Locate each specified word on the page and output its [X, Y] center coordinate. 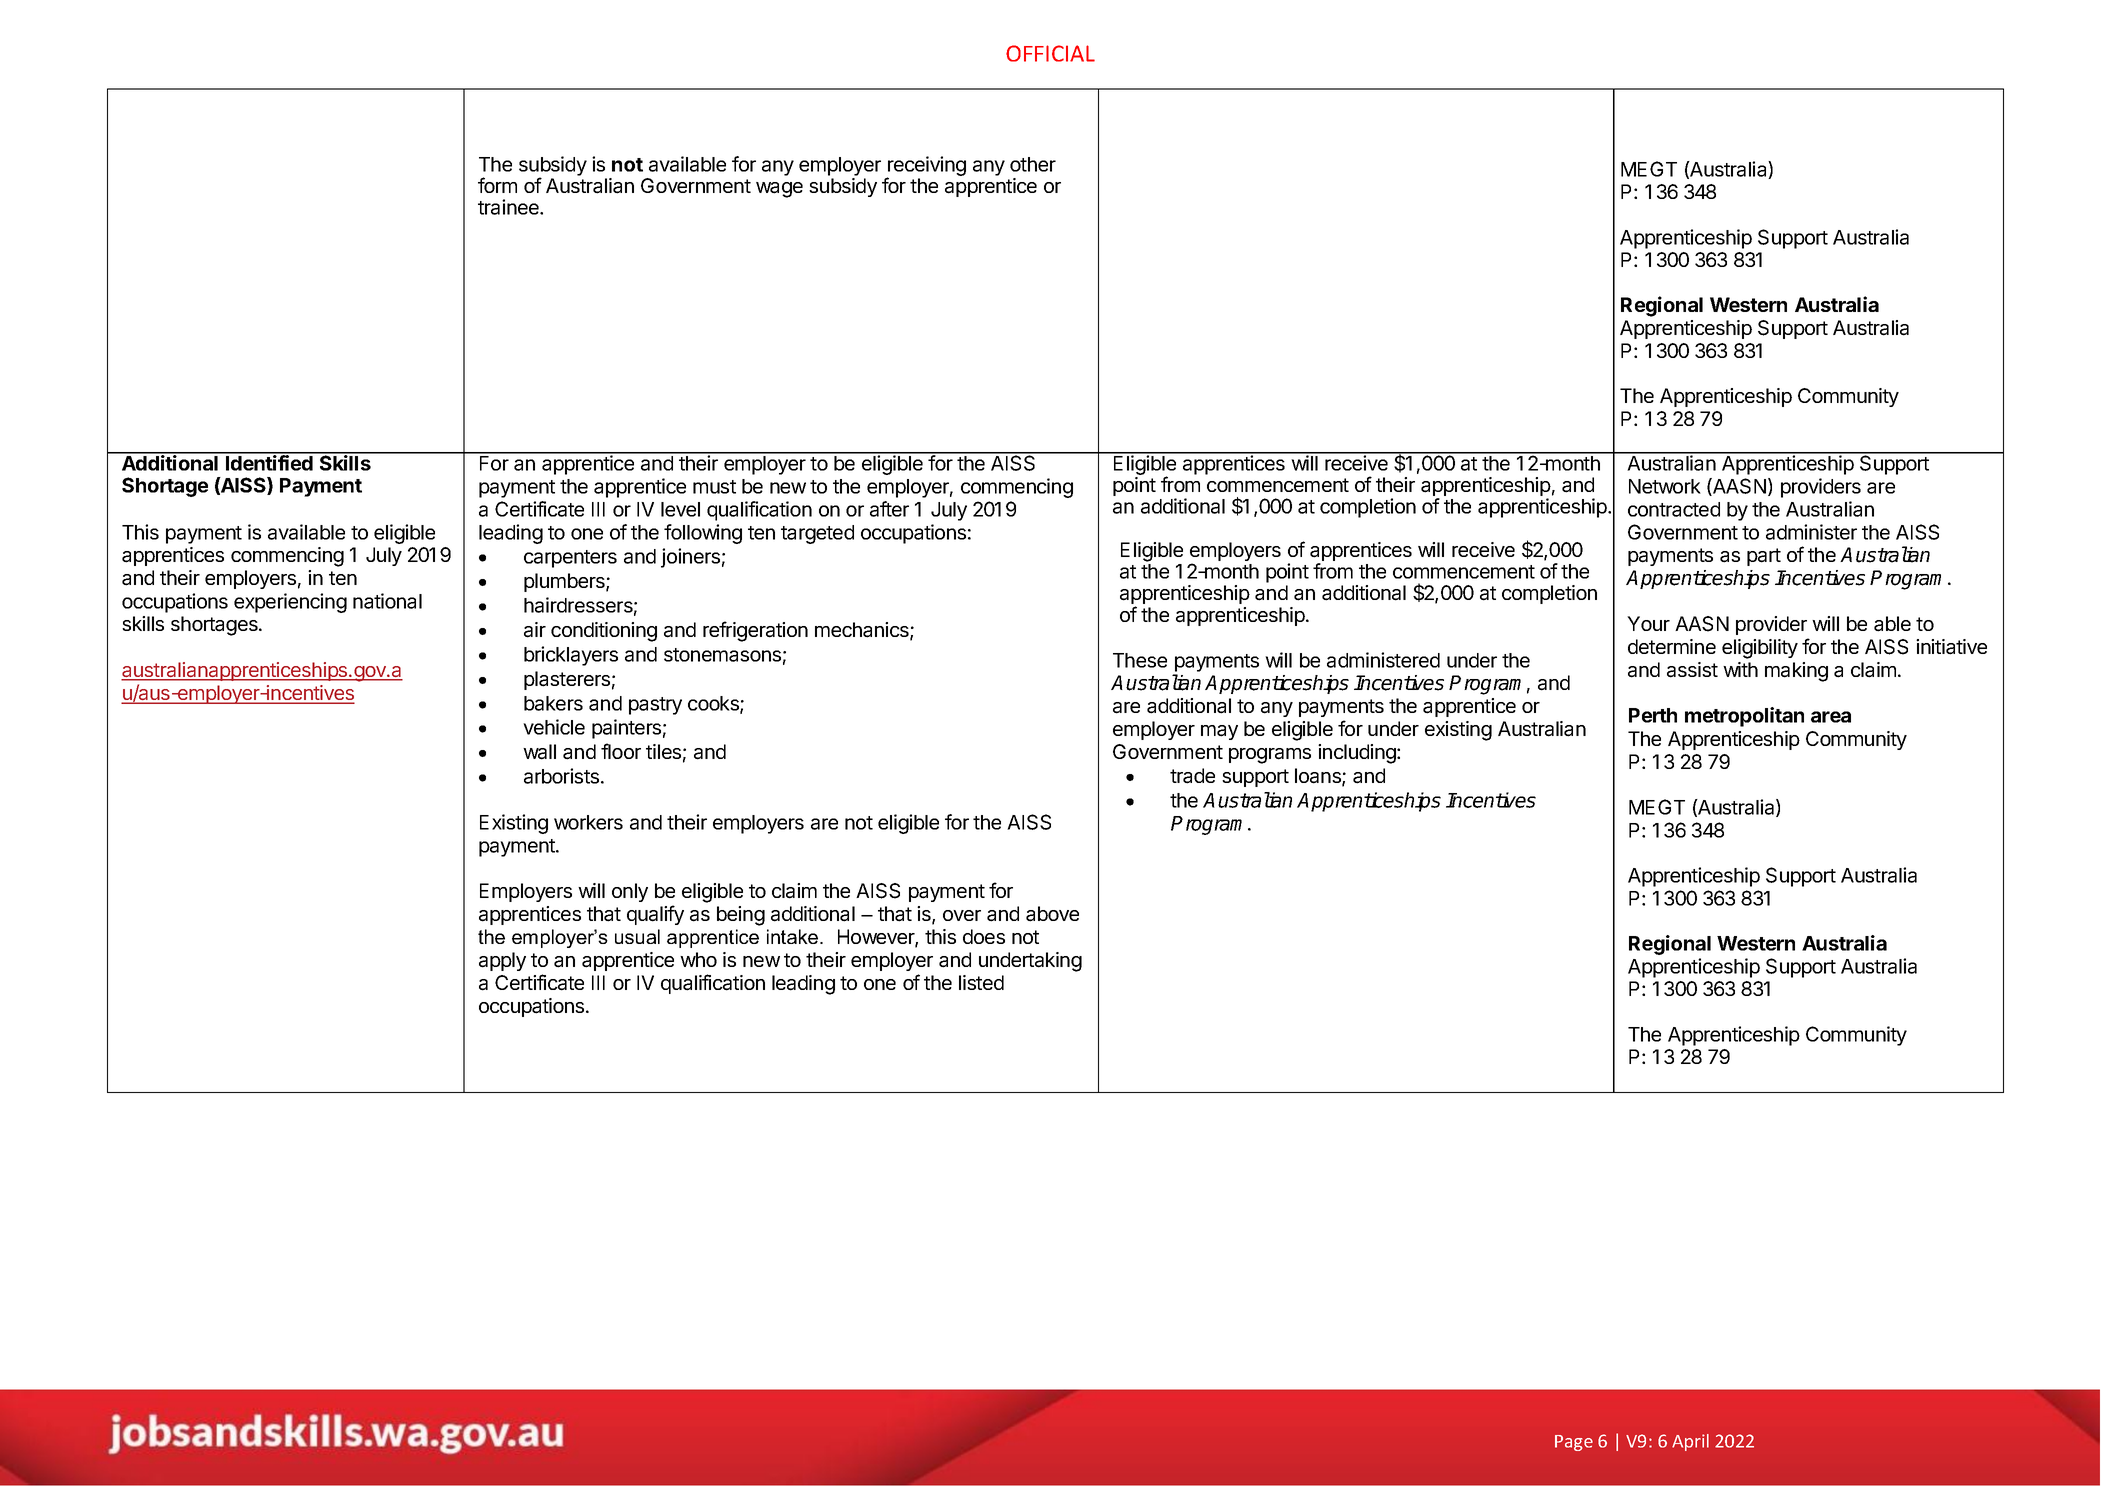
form [497, 185]
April [1690, 1442]
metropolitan [1744, 717]
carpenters [570, 559]
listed [981, 982]
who [698, 959]
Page [1574, 1443]
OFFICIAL [1050, 53]
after [889, 509]
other [1033, 164]
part [1764, 557]
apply [502, 961]
